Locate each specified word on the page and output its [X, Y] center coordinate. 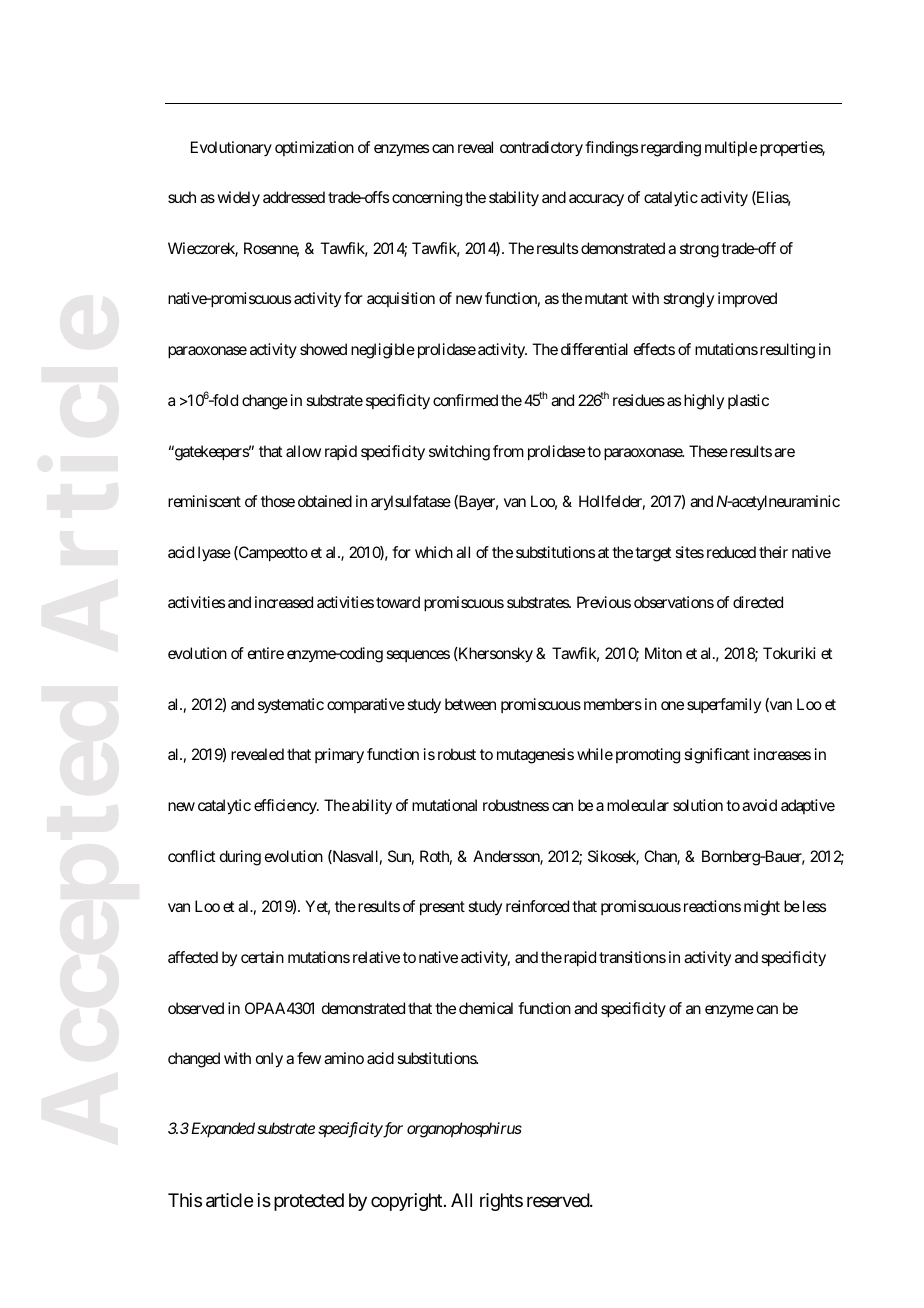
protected [309, 1202]
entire [266, 653]
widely [238, 199]
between [470, 704]
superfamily [724, 705]
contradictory [541, 149]
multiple [731, 149]
